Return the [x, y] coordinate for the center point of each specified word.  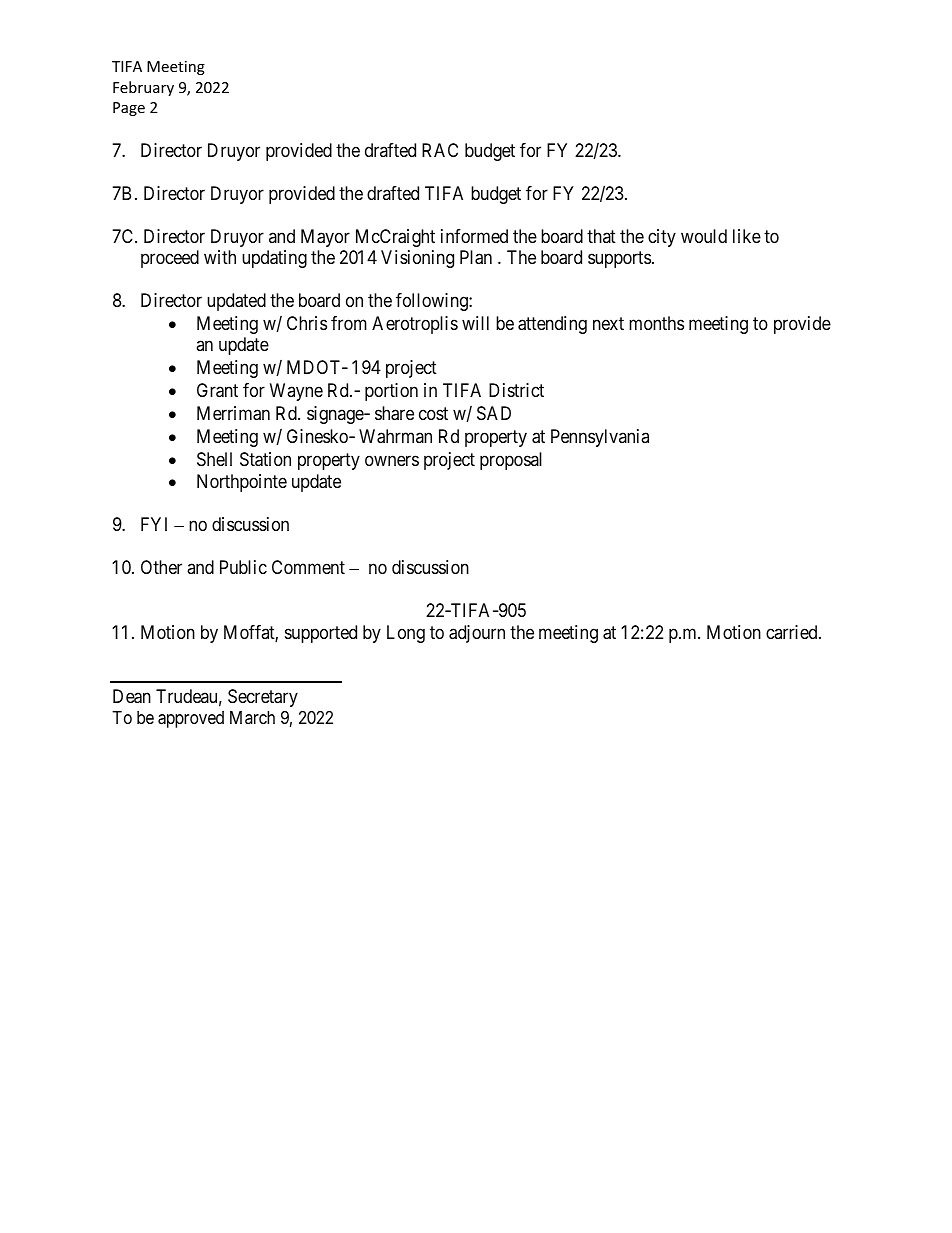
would [704, 236]
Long [406, 634]
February [143, 88]
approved [191, 719]
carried [793, 632]
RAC [440, 150]
